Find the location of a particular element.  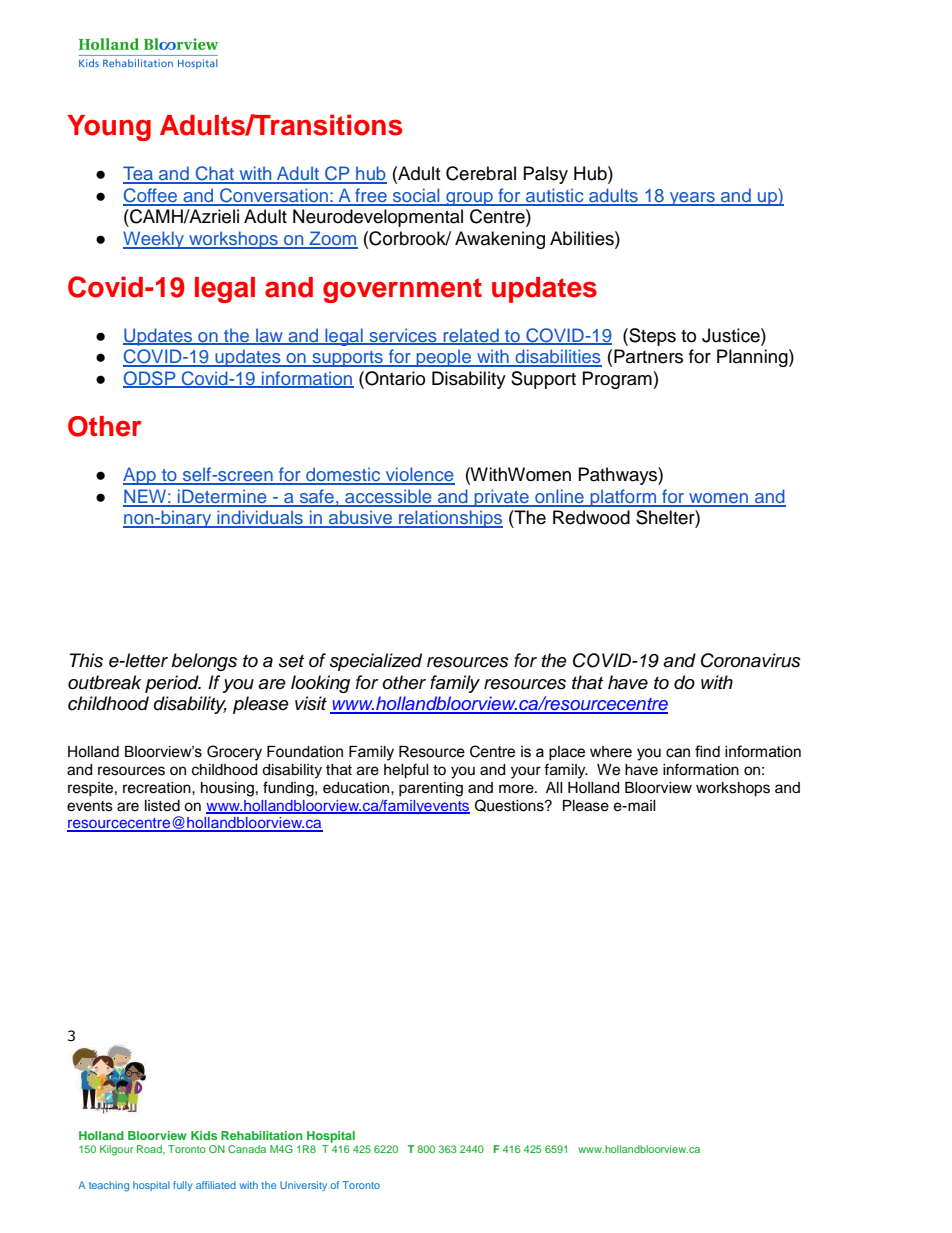

social is located at coordinates (416, 196).
